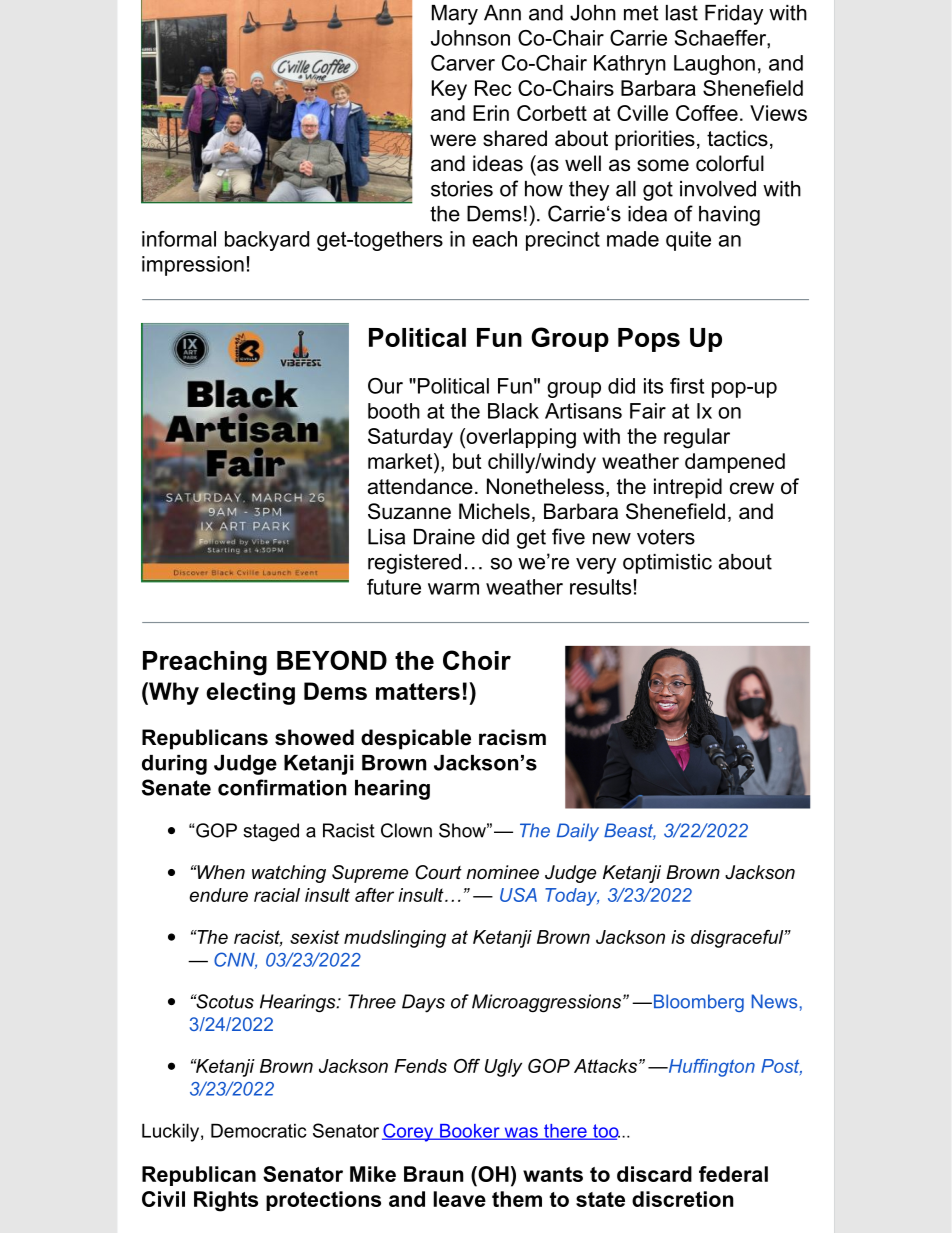 The height and width of the page is (1233, 952). What do you see at coordinates (733, 1174) in the page?
I see `federal` at bounding box center [733, 1174].
